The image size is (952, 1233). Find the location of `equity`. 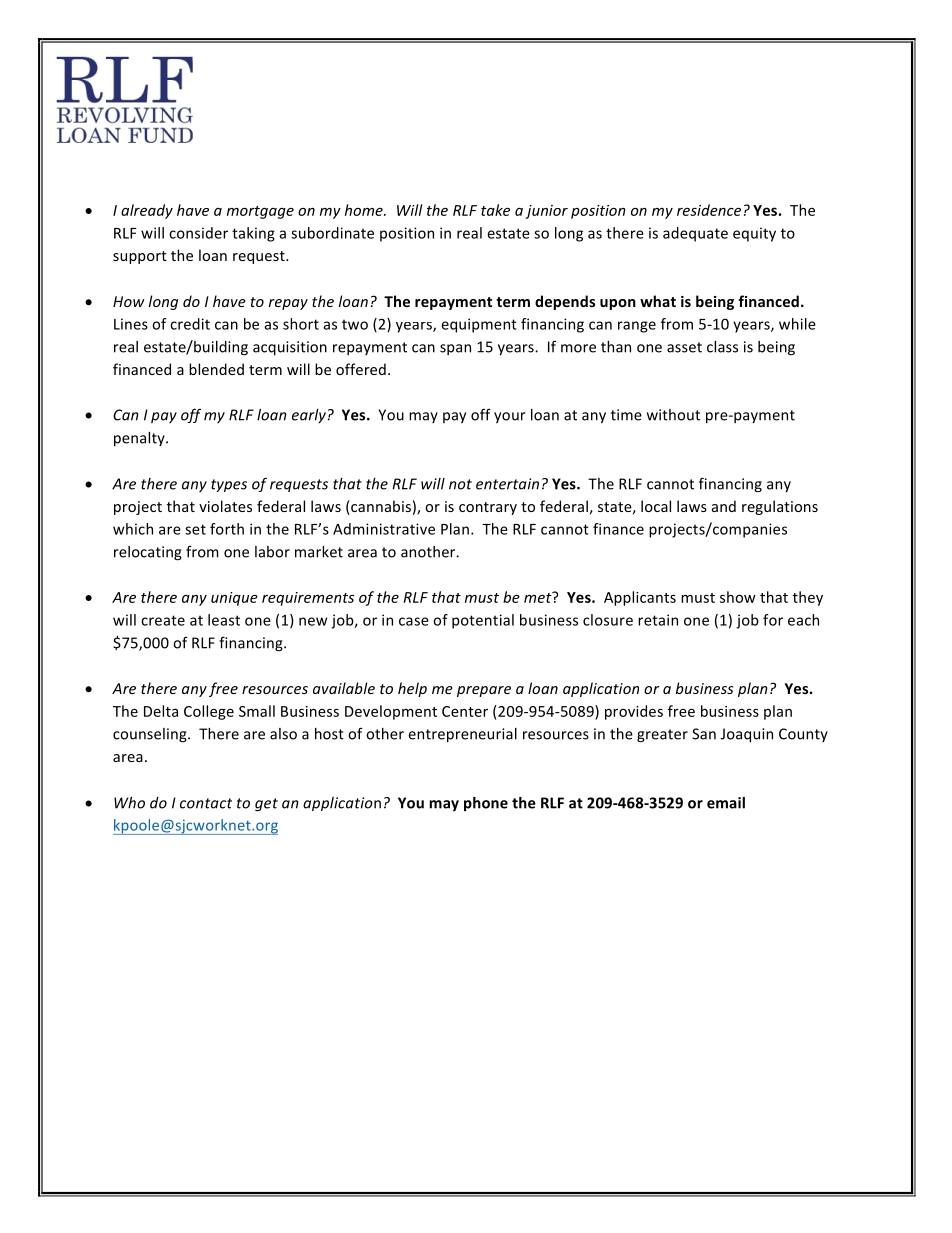

equity is located at coordinates (754, 234).
